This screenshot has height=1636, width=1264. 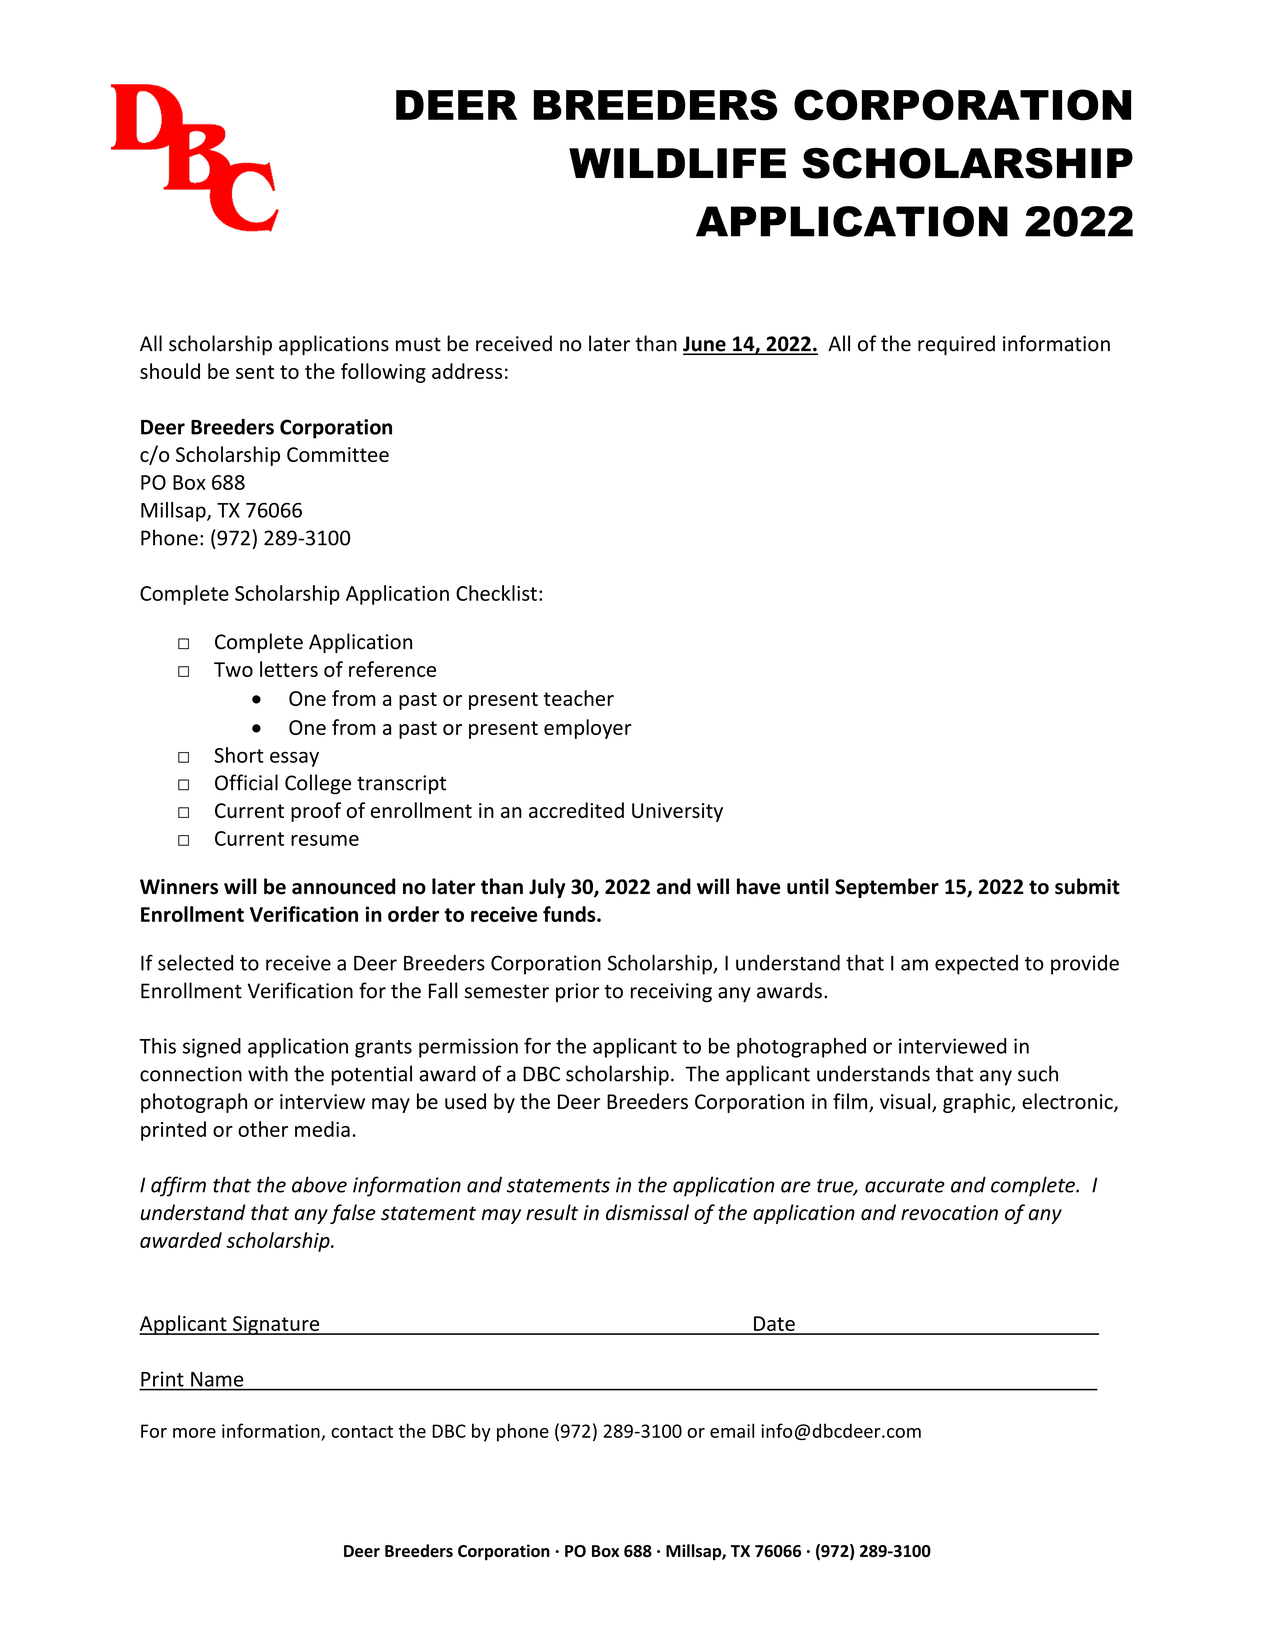 I want to click on prior, so click(x=577, y=992).
